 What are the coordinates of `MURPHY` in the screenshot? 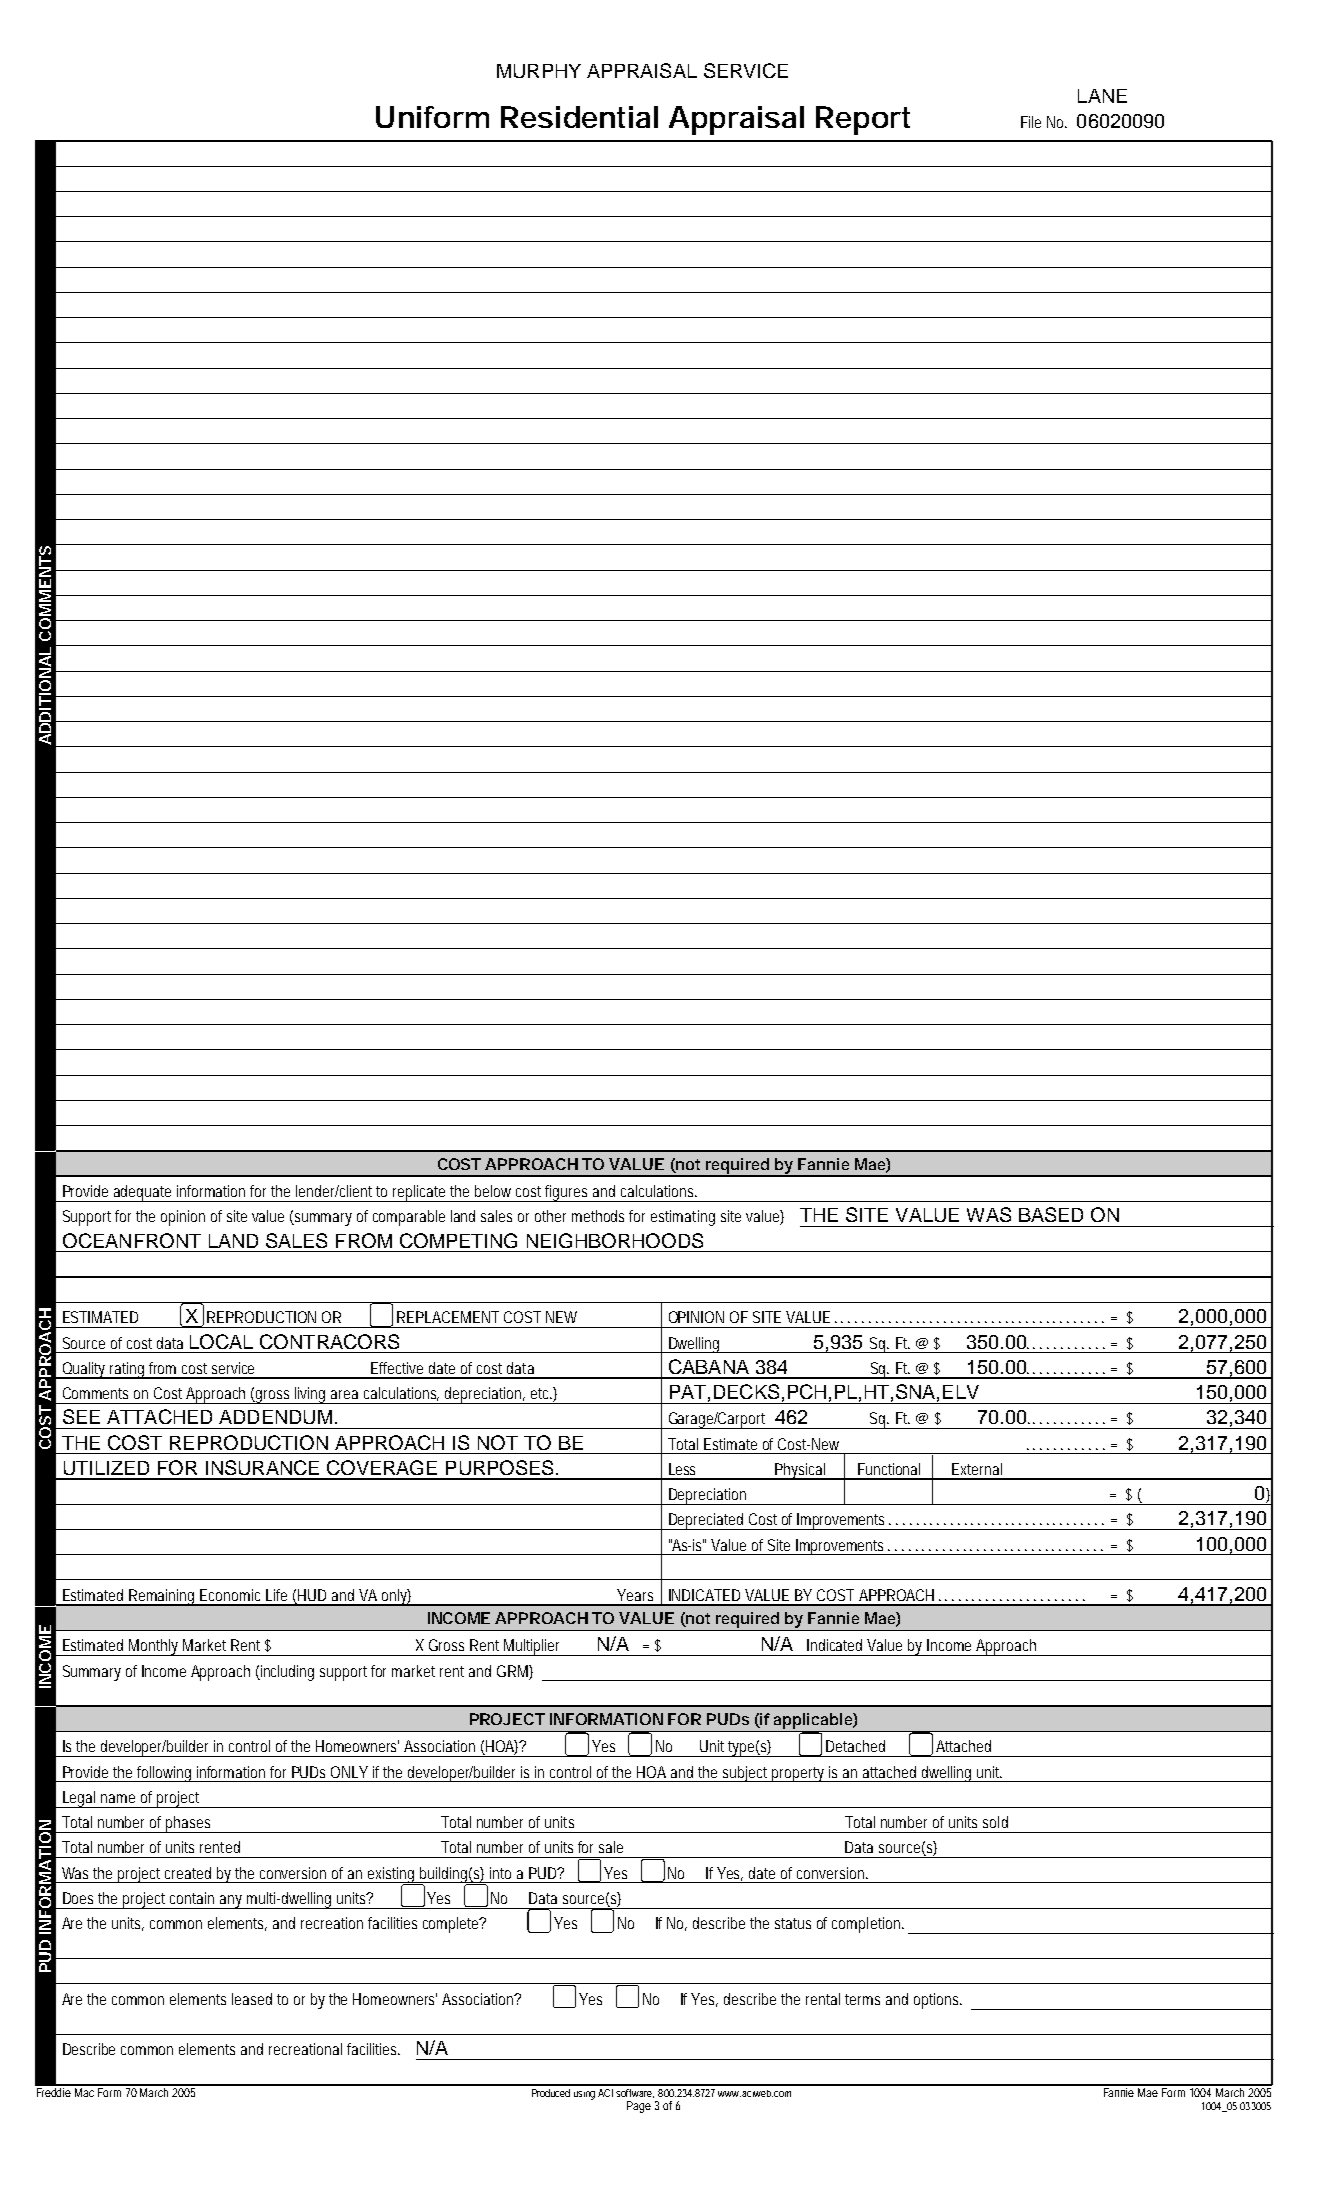 It's located at (539, 71).
